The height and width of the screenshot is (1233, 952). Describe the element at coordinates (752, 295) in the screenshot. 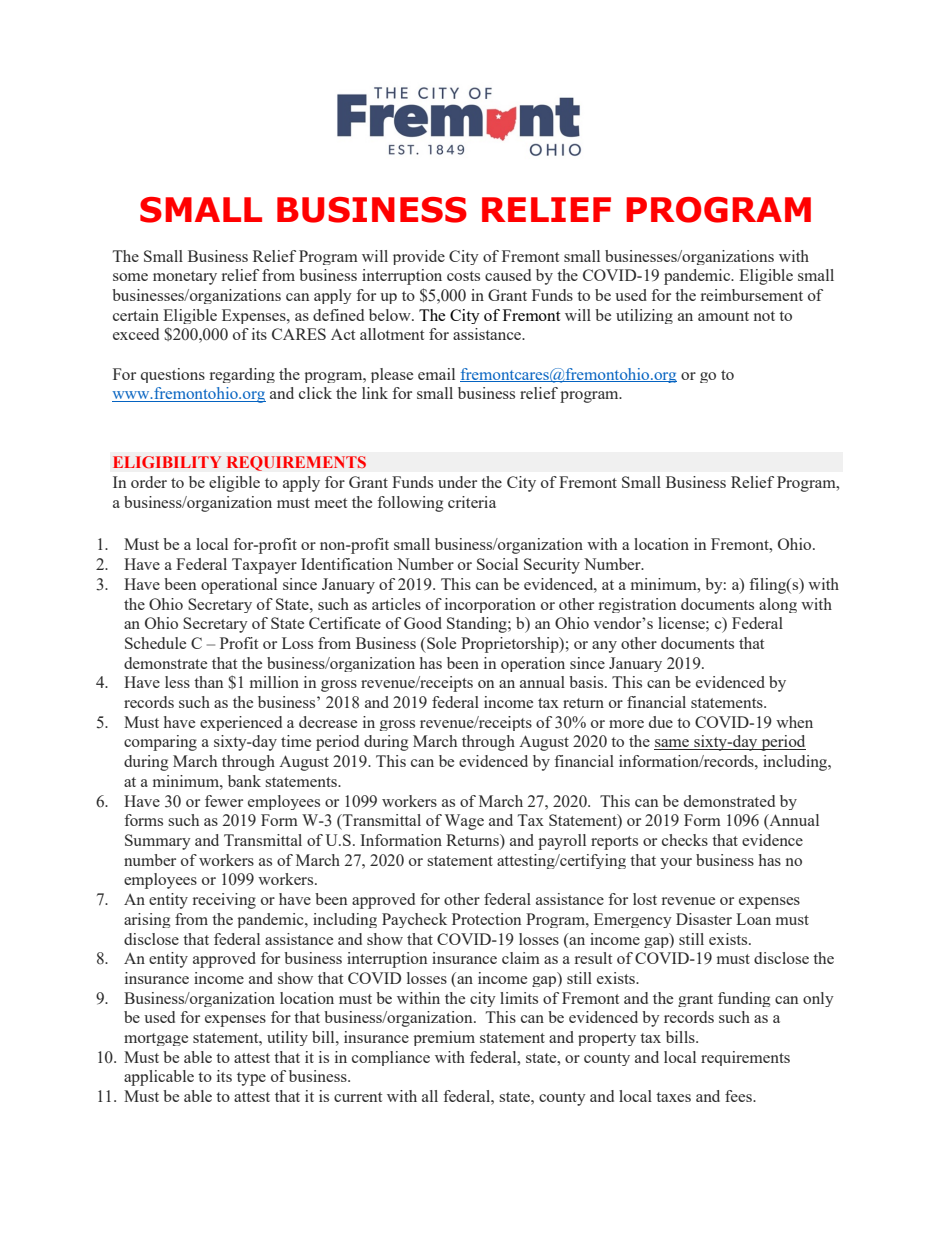

I see `reimbursement` at that location.
